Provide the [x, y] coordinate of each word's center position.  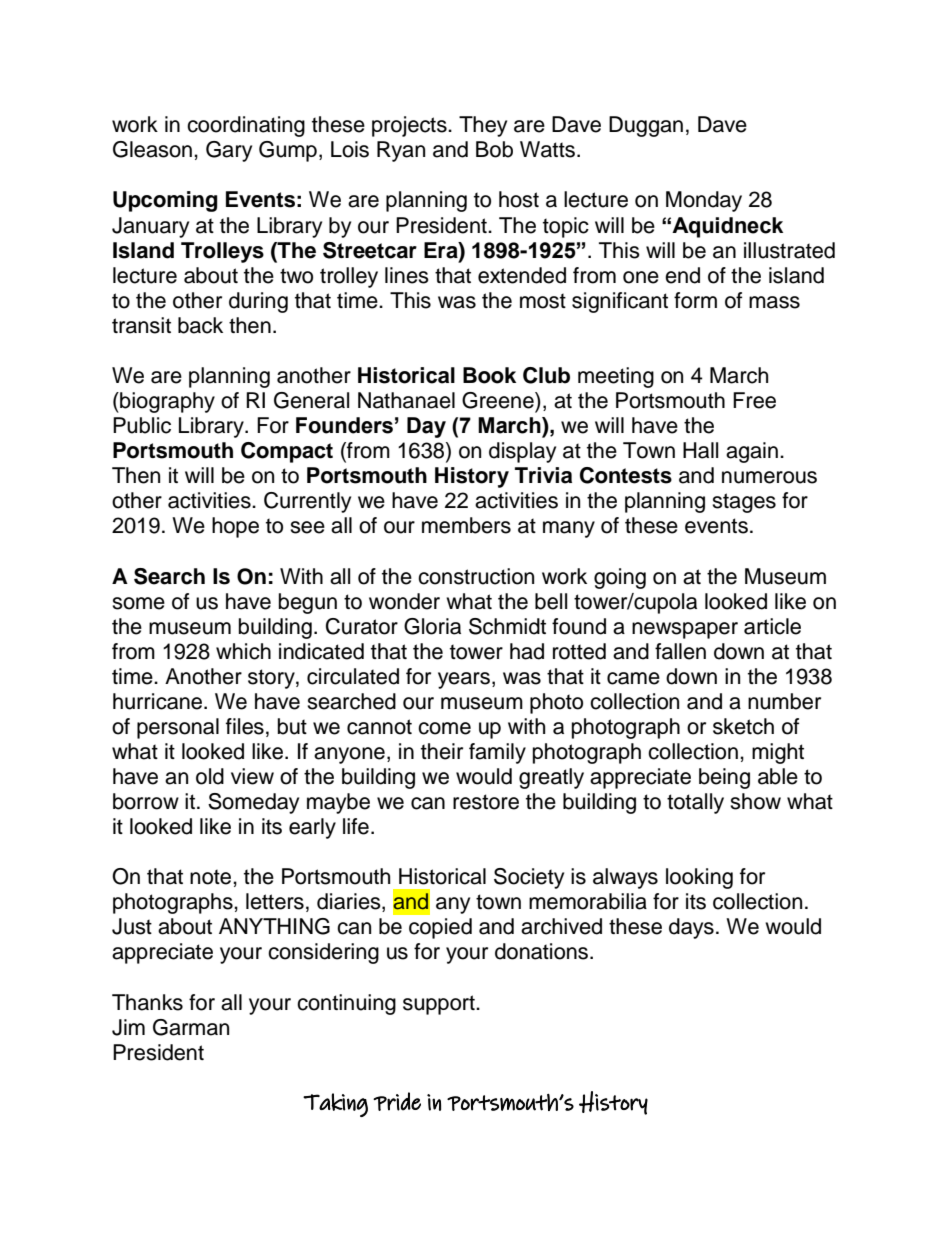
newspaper [685, 630]
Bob [494, 149]
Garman [191, 1027]
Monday [704, 201]
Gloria [432, 626]
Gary [229, 151]
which [243, 651]
